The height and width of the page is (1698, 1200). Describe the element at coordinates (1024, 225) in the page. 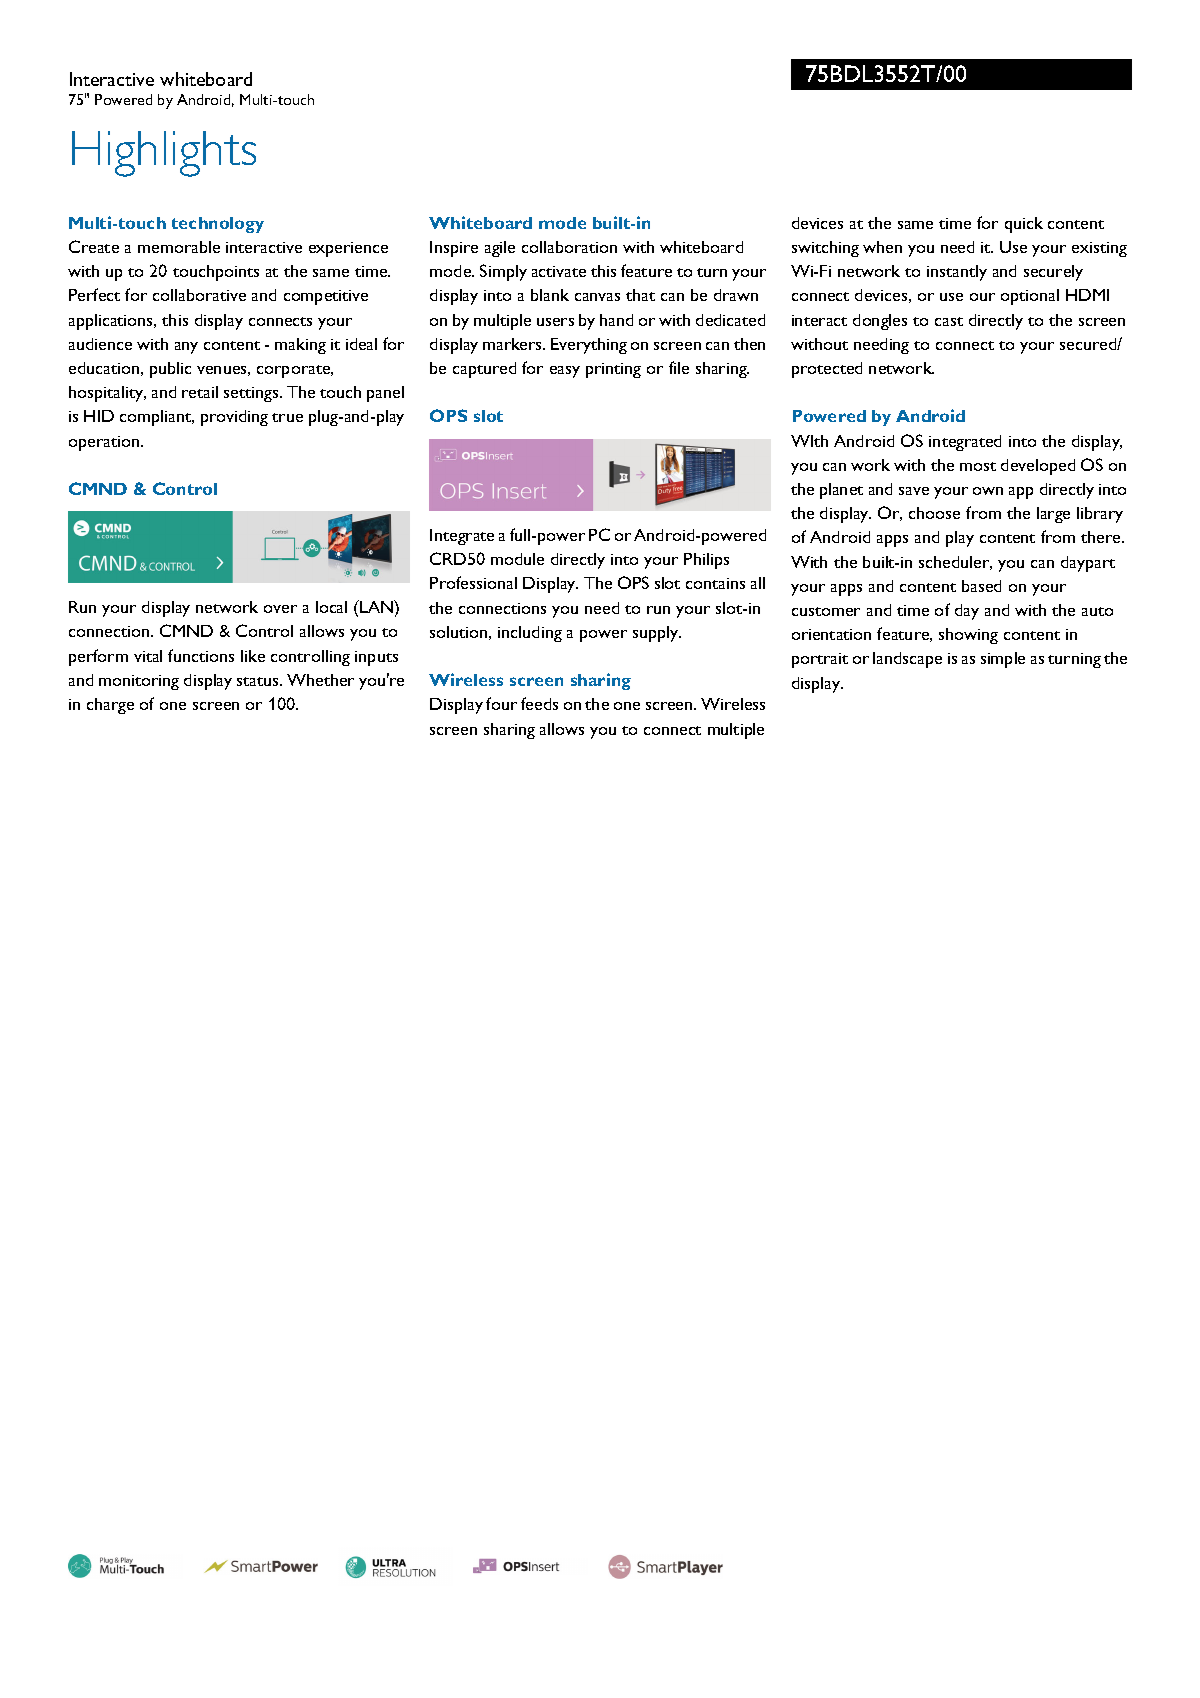

I see `quick` at that location.
